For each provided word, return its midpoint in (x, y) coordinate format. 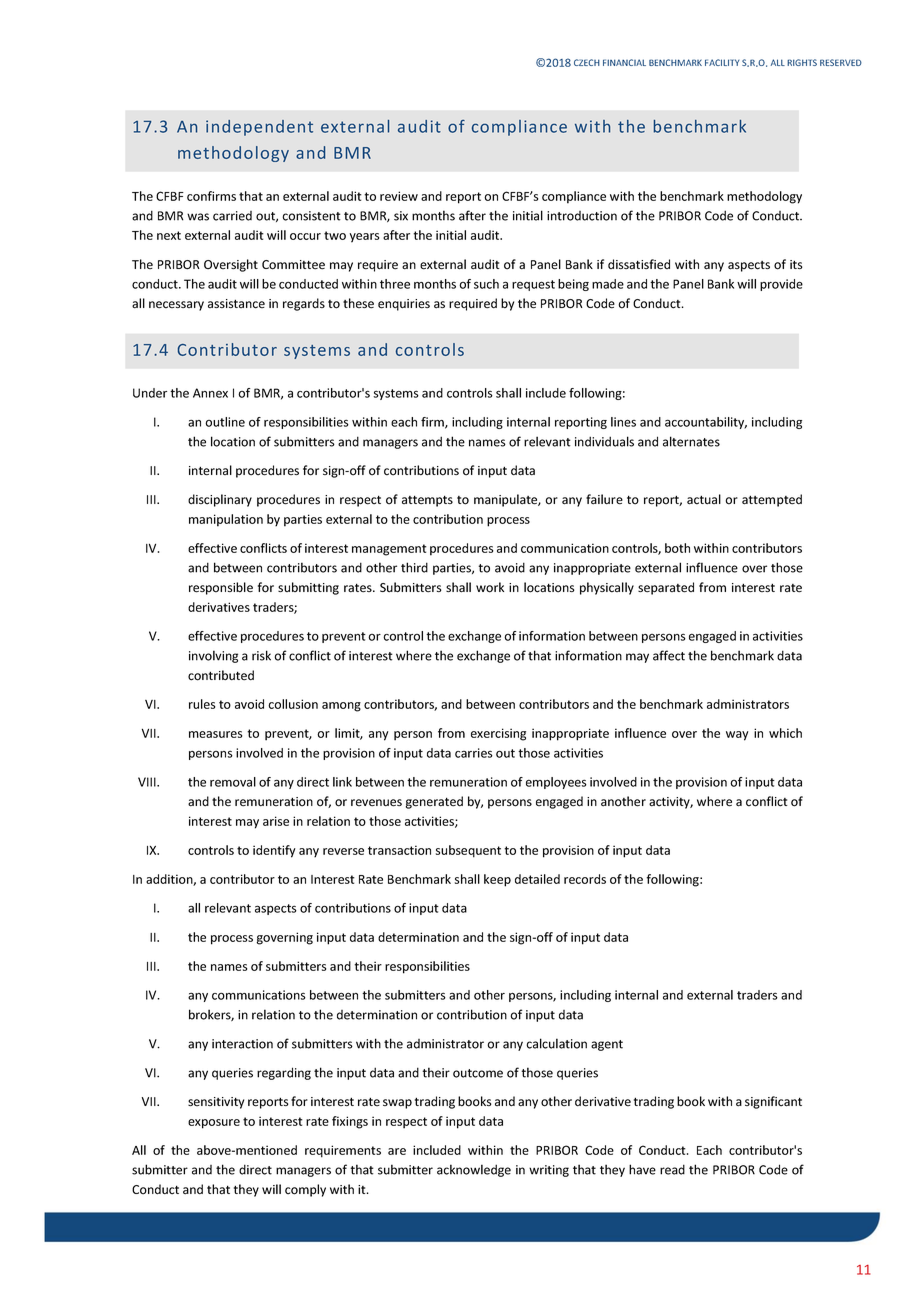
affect (669, 655)
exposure (214, 1124)
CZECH (587, 62)
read (672, 1169)
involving (213, 656)
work (490, 587)
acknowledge (474, 1170)
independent (259, 128)
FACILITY (722, 62)
